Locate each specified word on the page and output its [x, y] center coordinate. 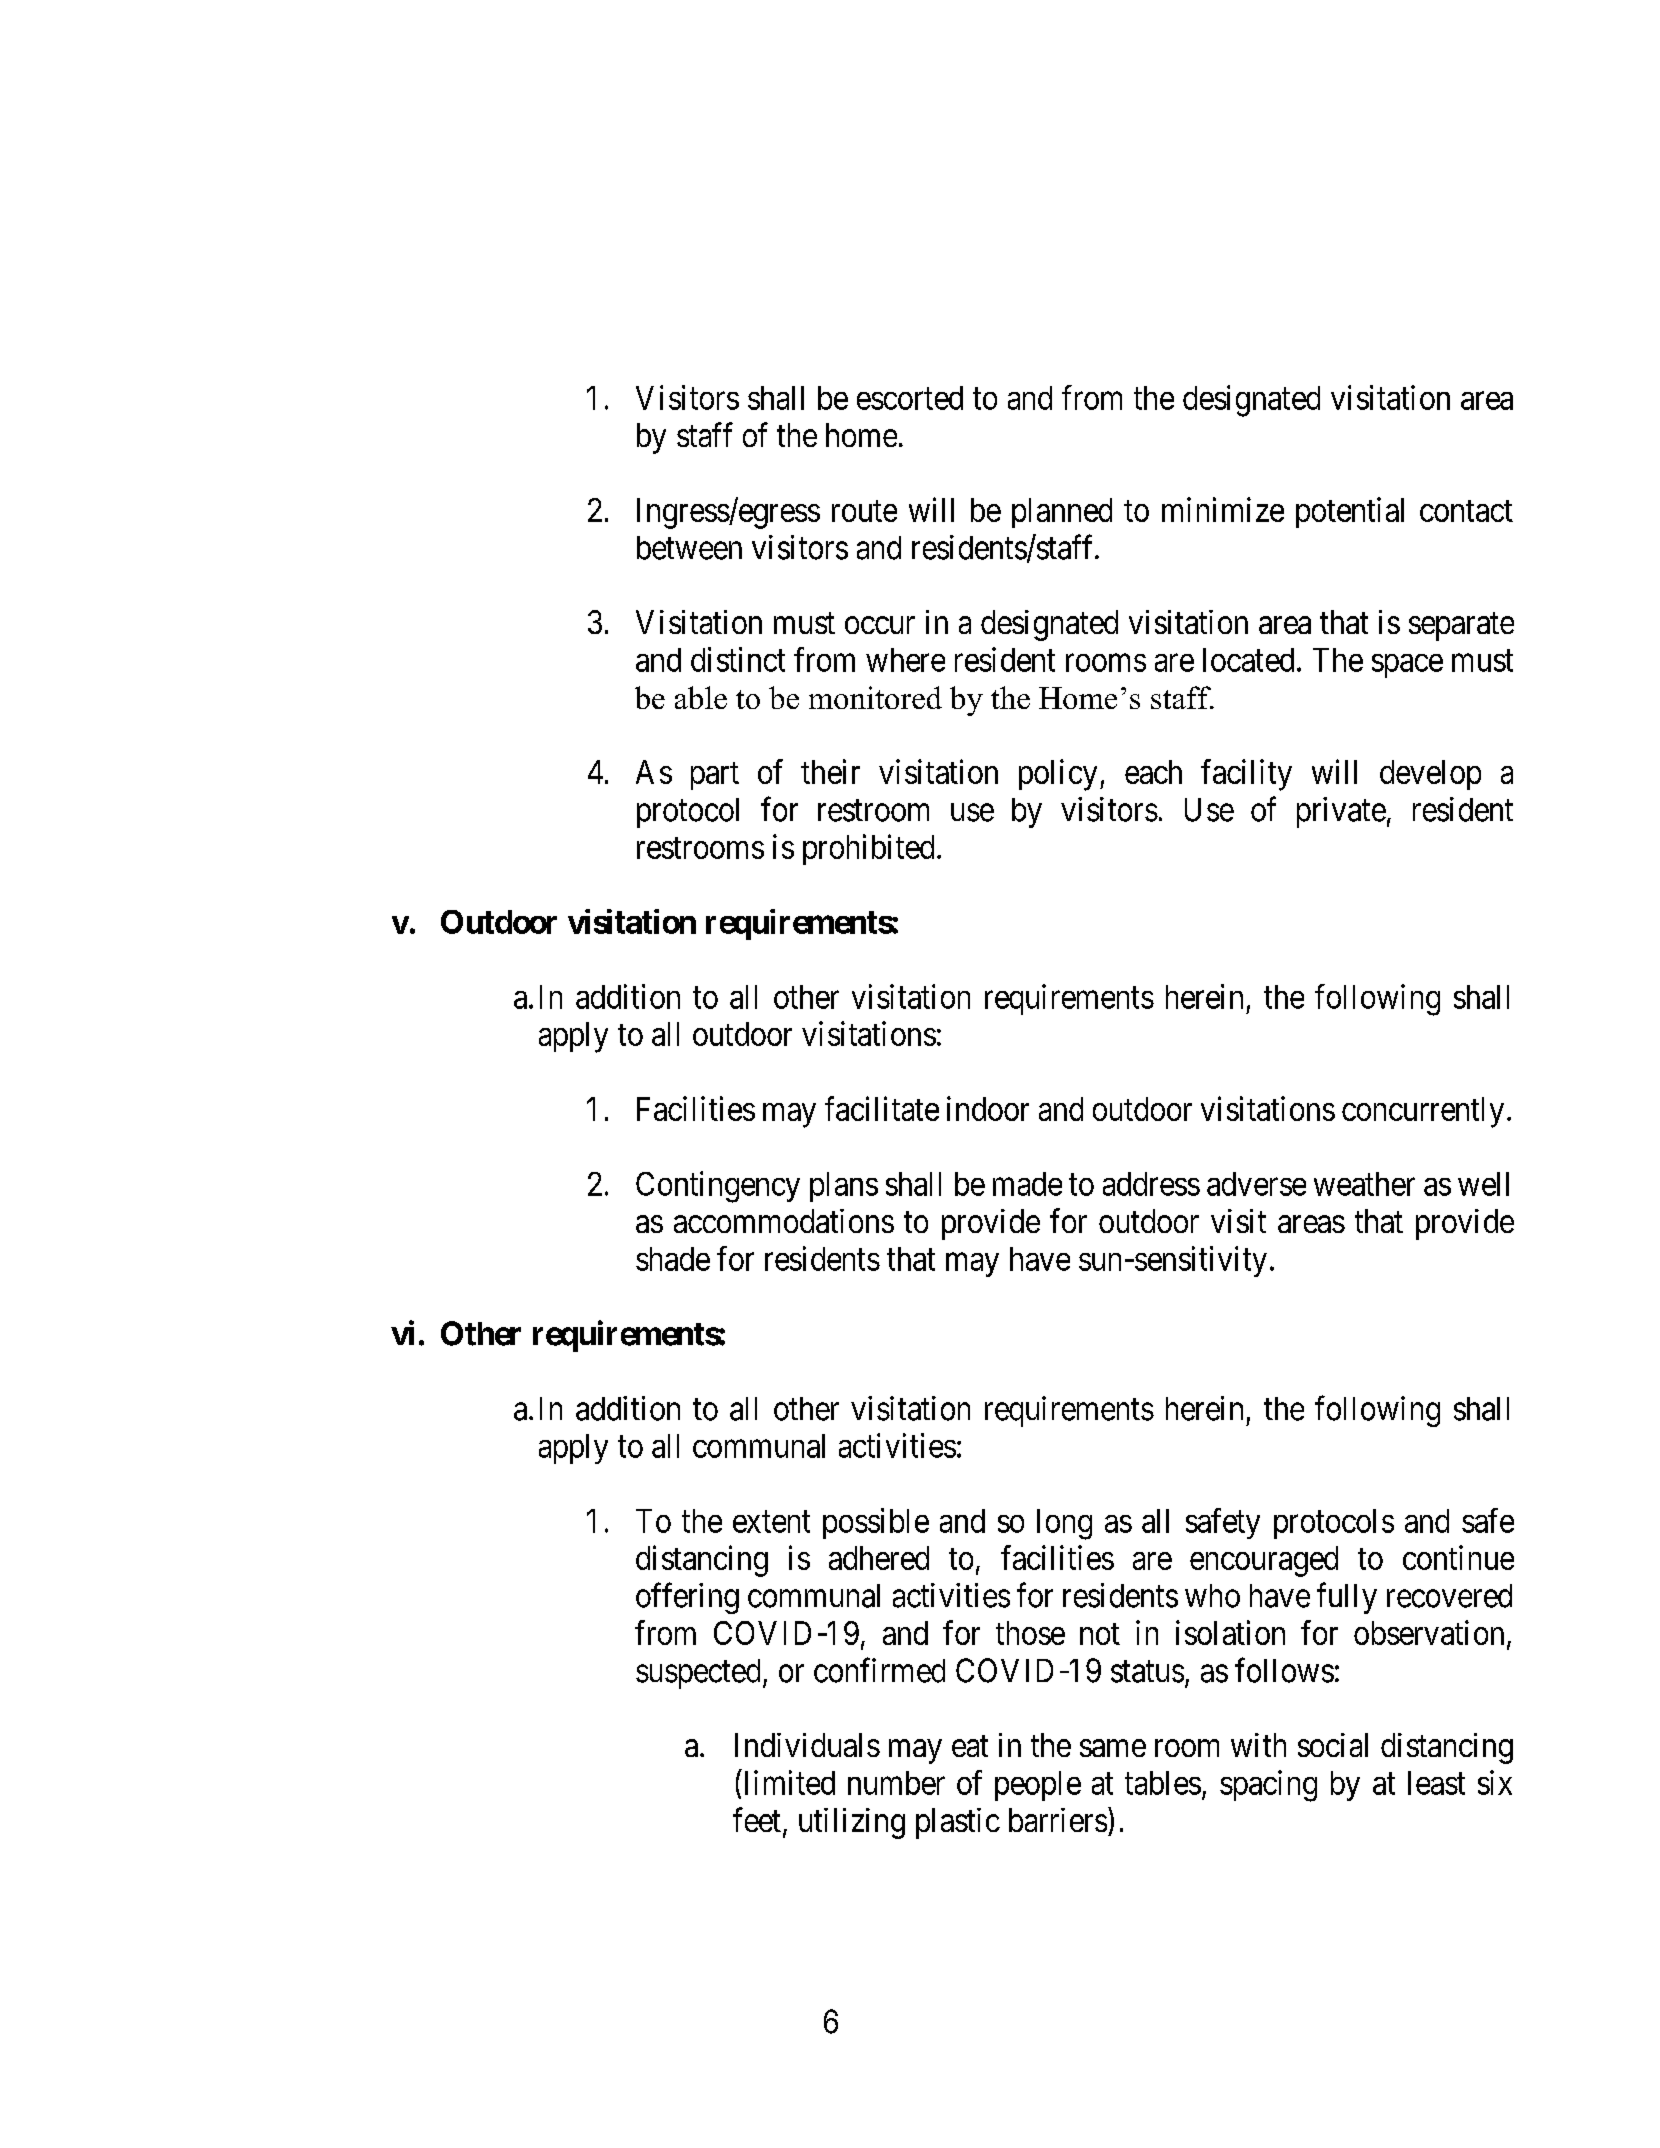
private [1341, 812]
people [1038, 1786]
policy [1058, 775]
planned [1062, 513]
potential [1350, 512]
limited [790, 1782]
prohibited [868, 849]
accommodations [784, 1221]
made [1027, 1184]
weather [1364, 1184]
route [864, 511]
